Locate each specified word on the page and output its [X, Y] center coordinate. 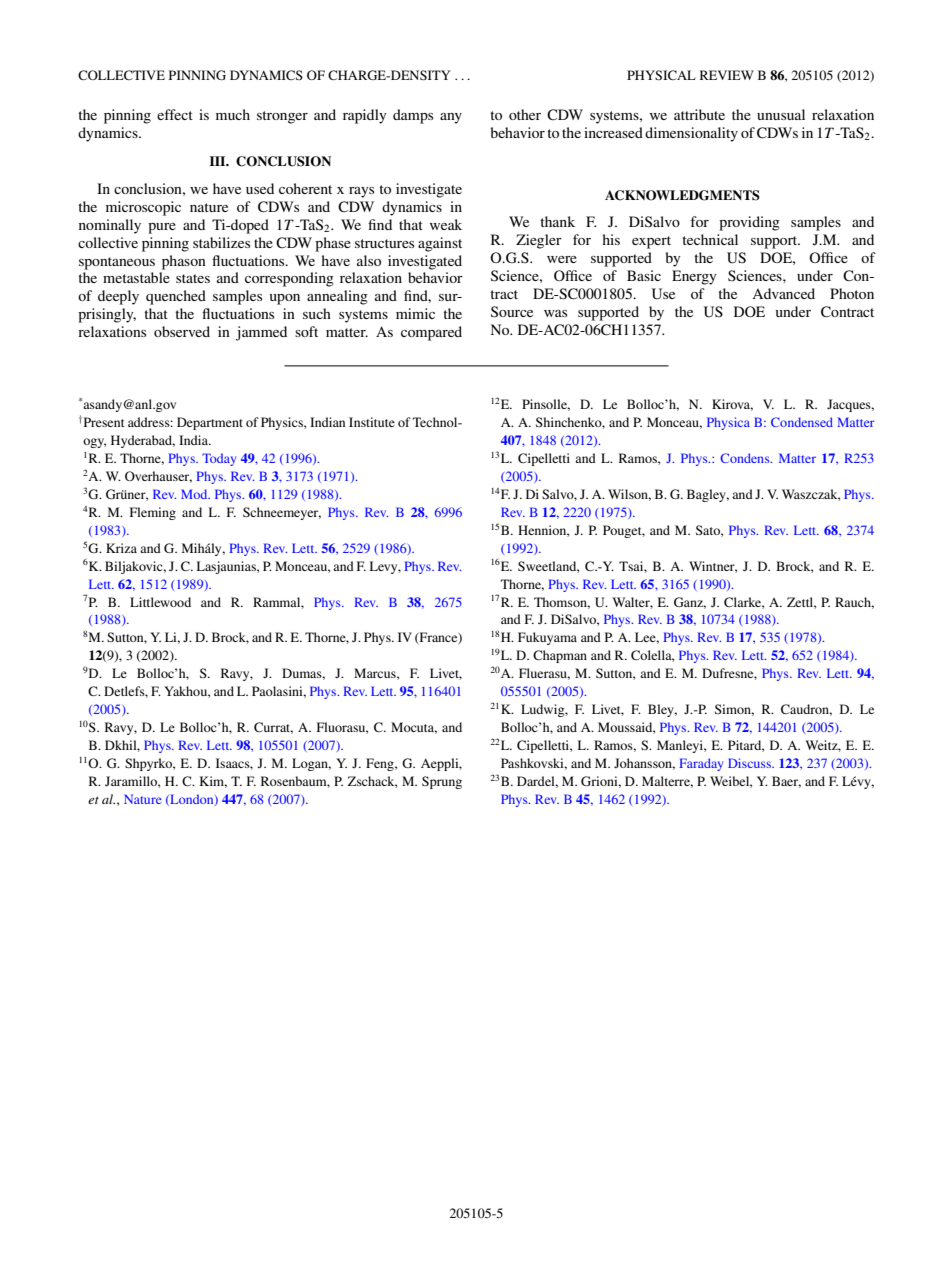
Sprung [442, 782]
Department [210, 423]
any [451, 118]
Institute [372, 422]
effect [175, 114]
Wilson [629, 495]
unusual [781, 114]
